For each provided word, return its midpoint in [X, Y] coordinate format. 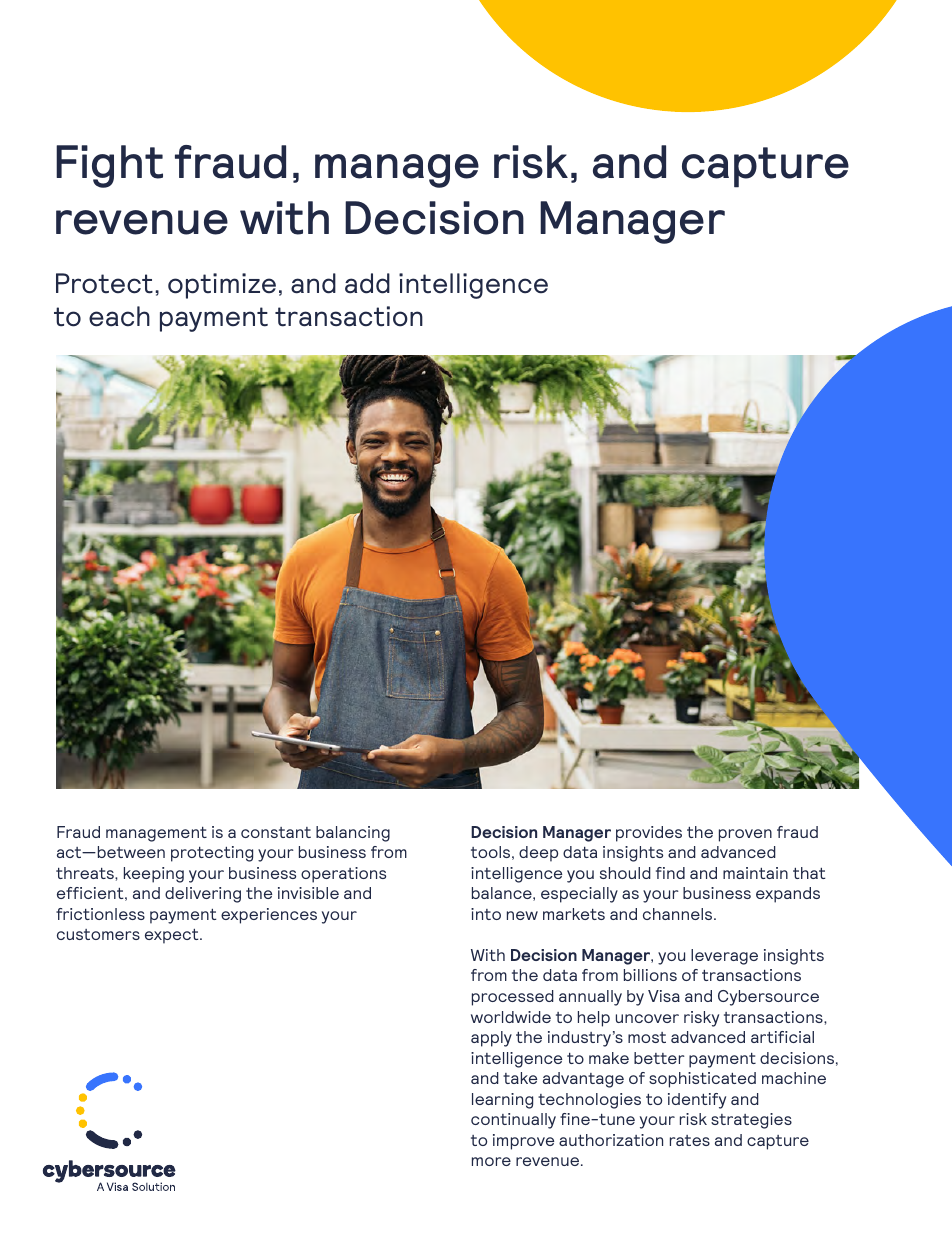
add [367, 283]
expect [173, 936]
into [486, 914]
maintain [755, 873]
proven [745, 835]
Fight [109, 166]
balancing [353, 834]
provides [649, 834]
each [119, 316]
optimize [222, 286]
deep [538, 854]
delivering [203, 895]
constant [276, 832]
